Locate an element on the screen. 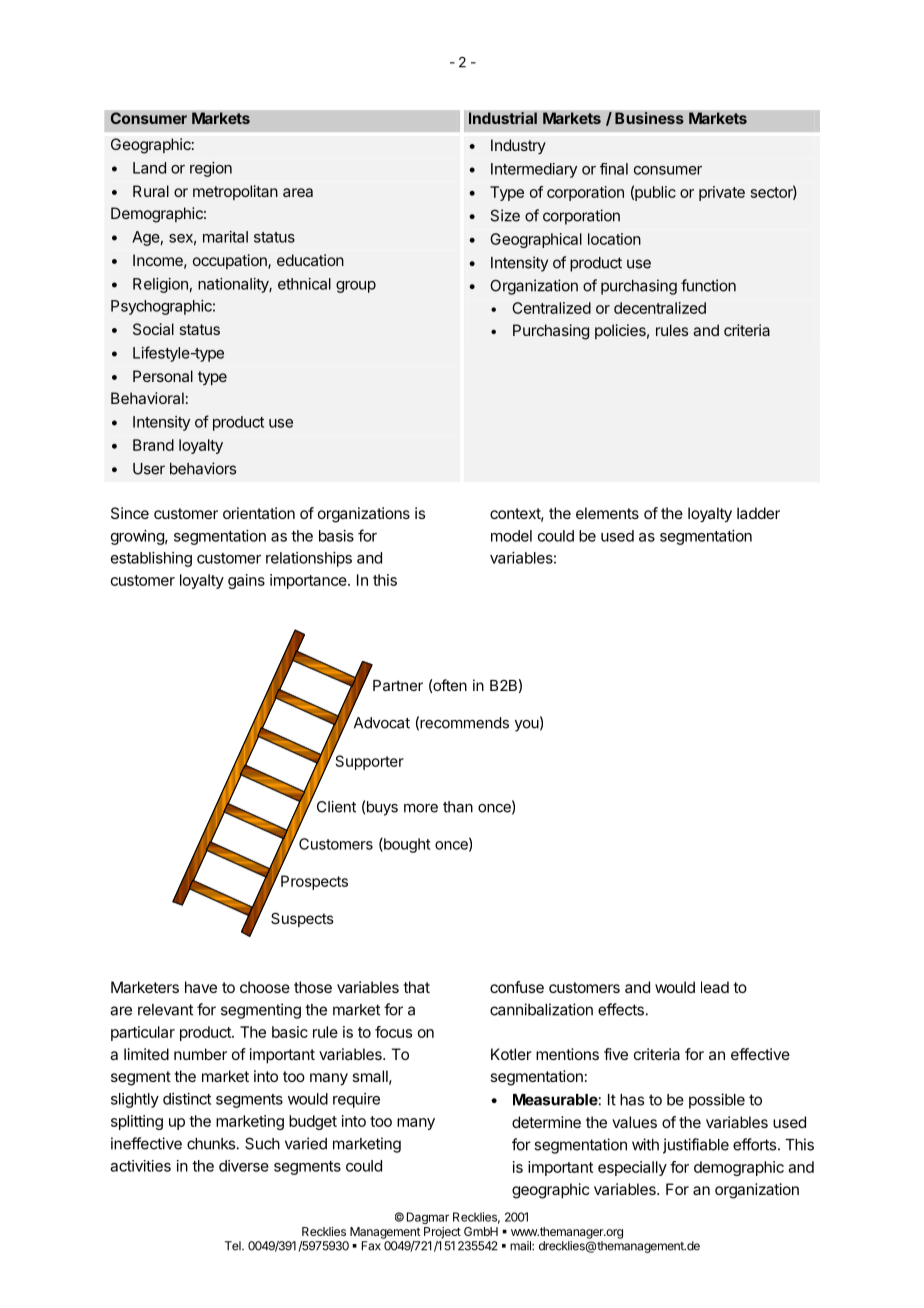 Image resolution: width=924 pixels, height=1308 pixels. region is located at coordinates (211, 169).
